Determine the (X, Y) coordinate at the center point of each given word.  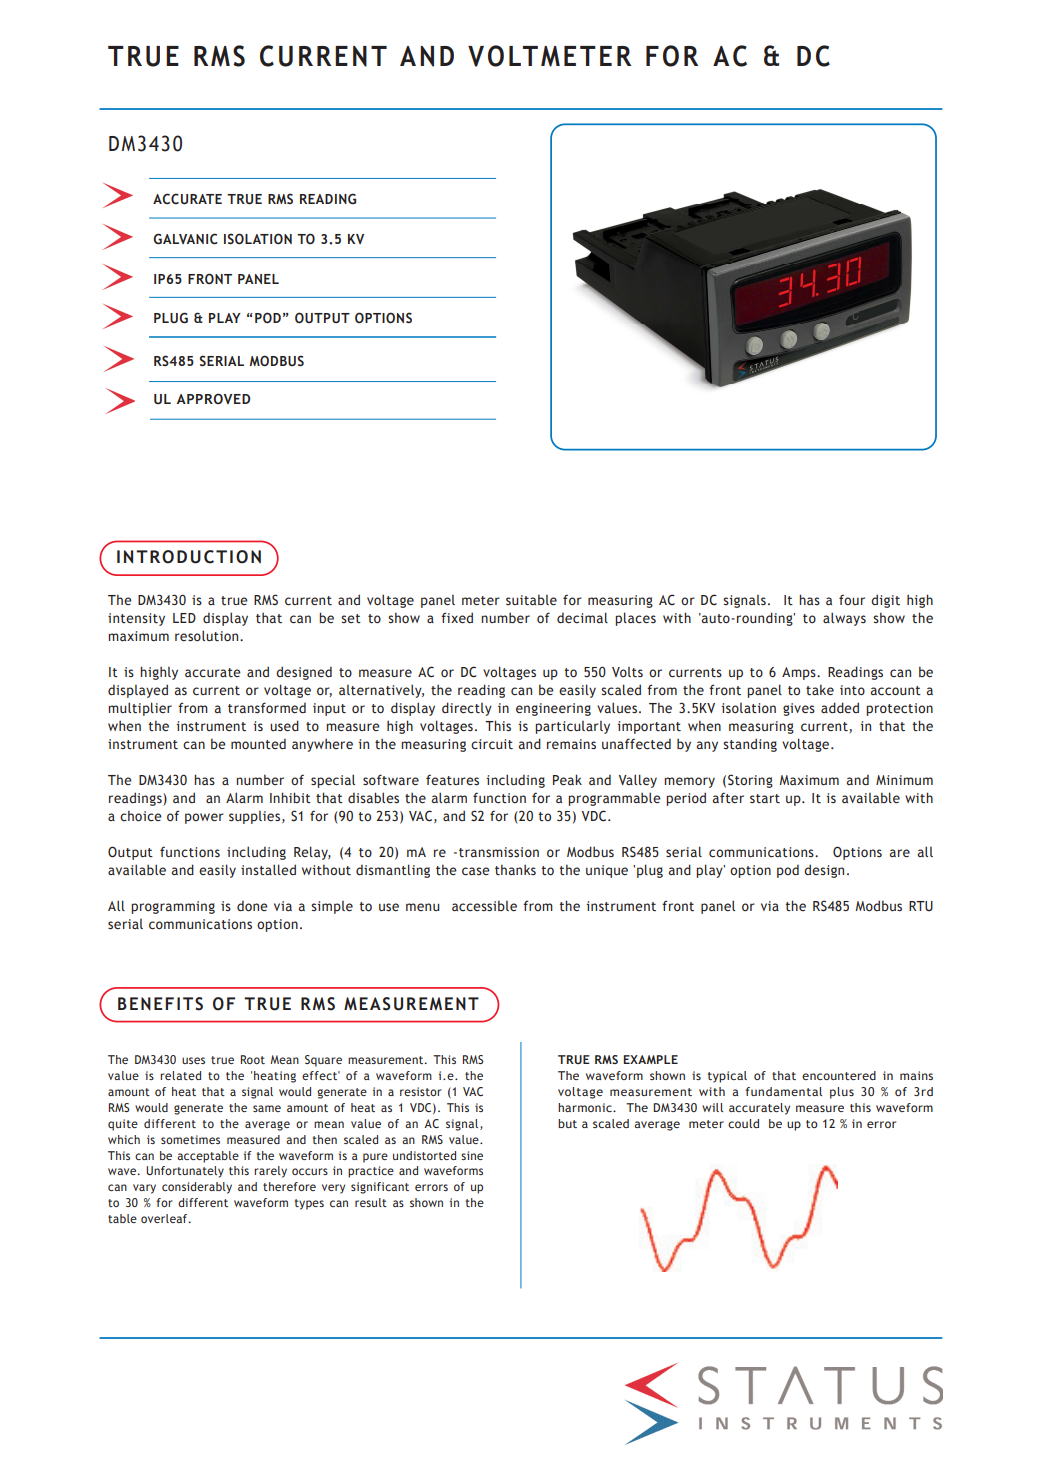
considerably (197, 1188)
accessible (484, 905)
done (252, 906)
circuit (492, 744)
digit (885, 601)
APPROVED (213, 398)
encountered (839, 1075)
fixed (457, 618)
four (852, 599)
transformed (267, 708)
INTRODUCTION (189, 557)
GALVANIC (185, 239)
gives (799, 709)
